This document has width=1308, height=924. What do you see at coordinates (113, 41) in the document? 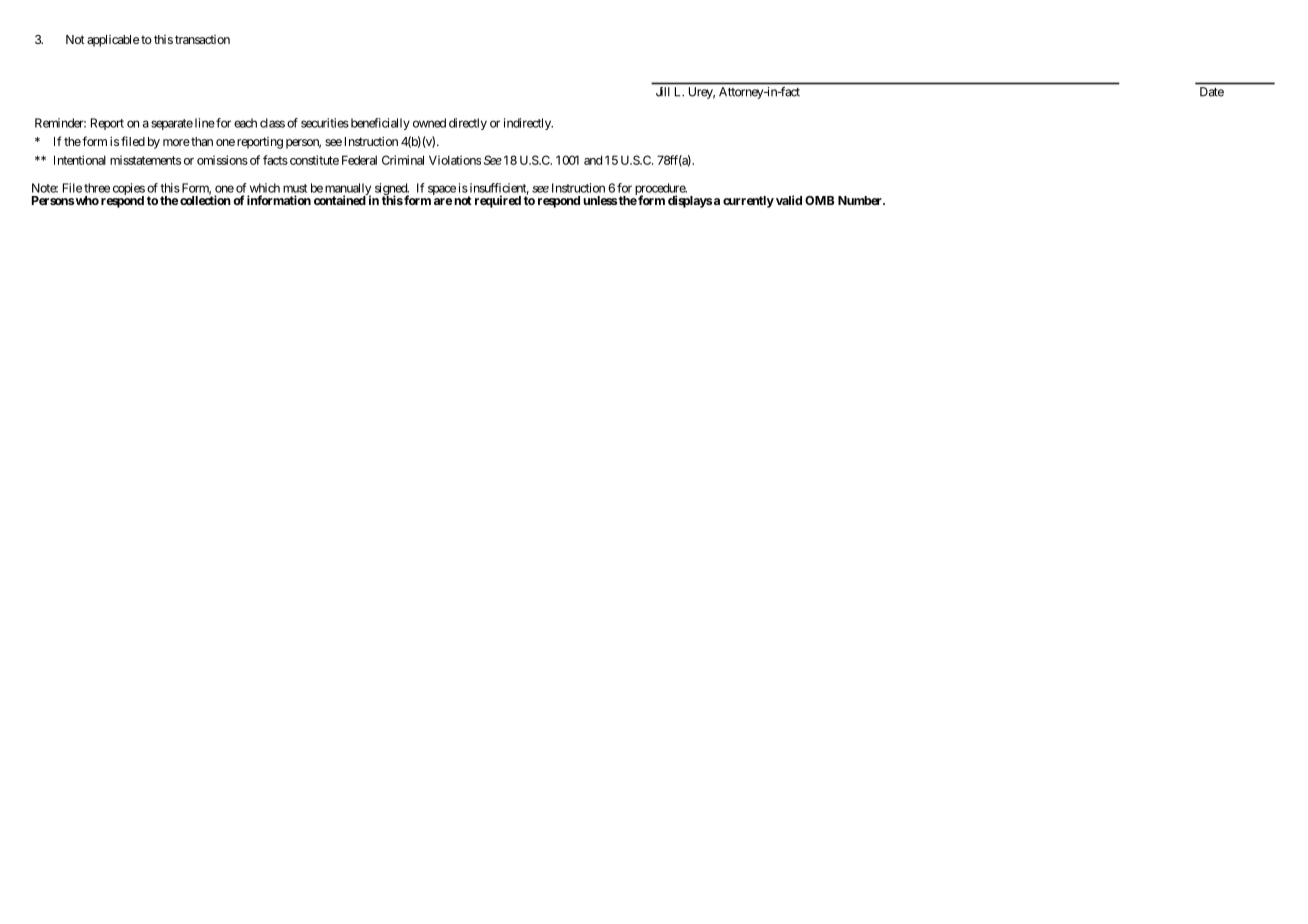
I see `applicable` at bounding box center [113, 41].
